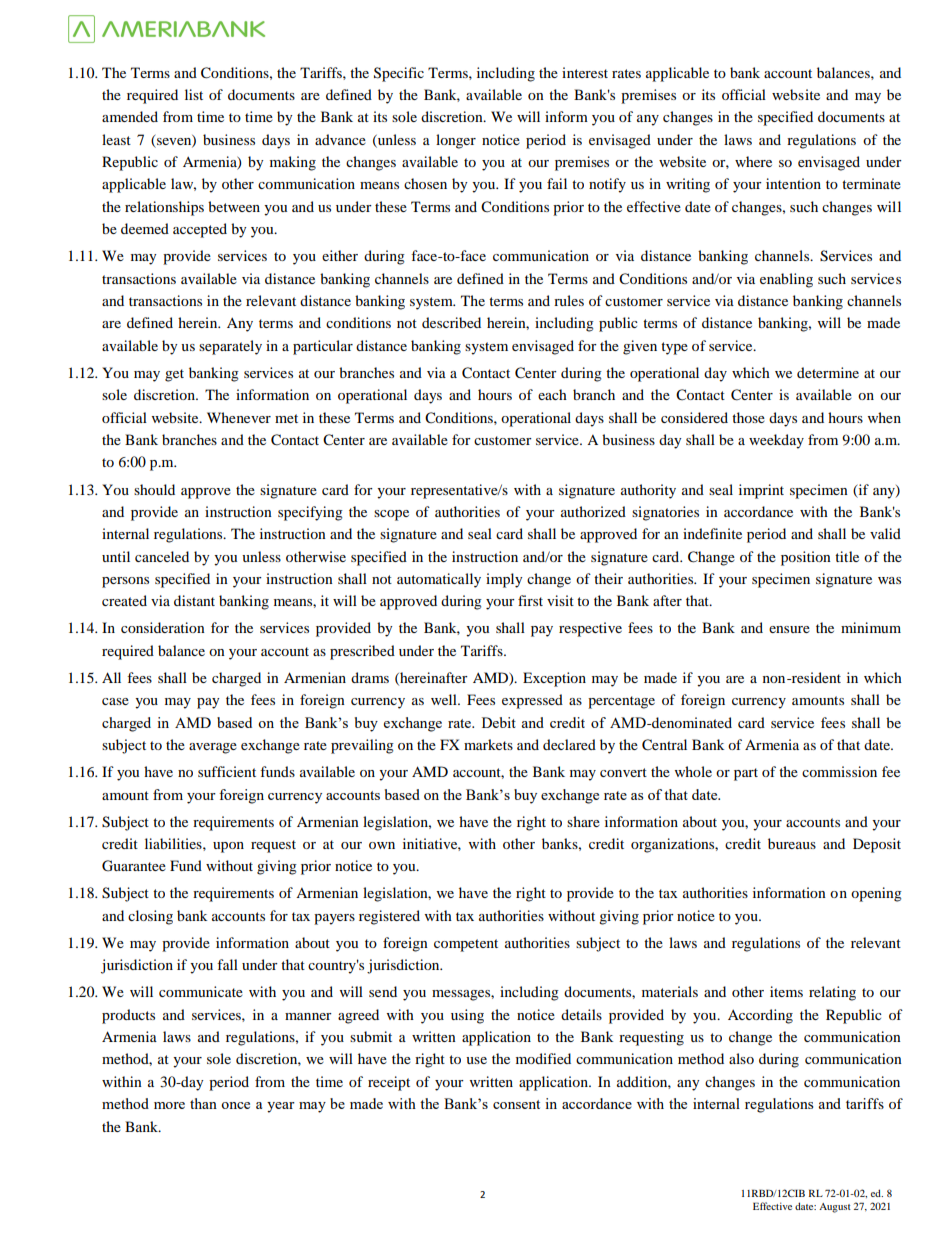 The image size is (952, 1233). Describe the element at coordinates (194, 94) in the screenshot. I see `list` at that location.
